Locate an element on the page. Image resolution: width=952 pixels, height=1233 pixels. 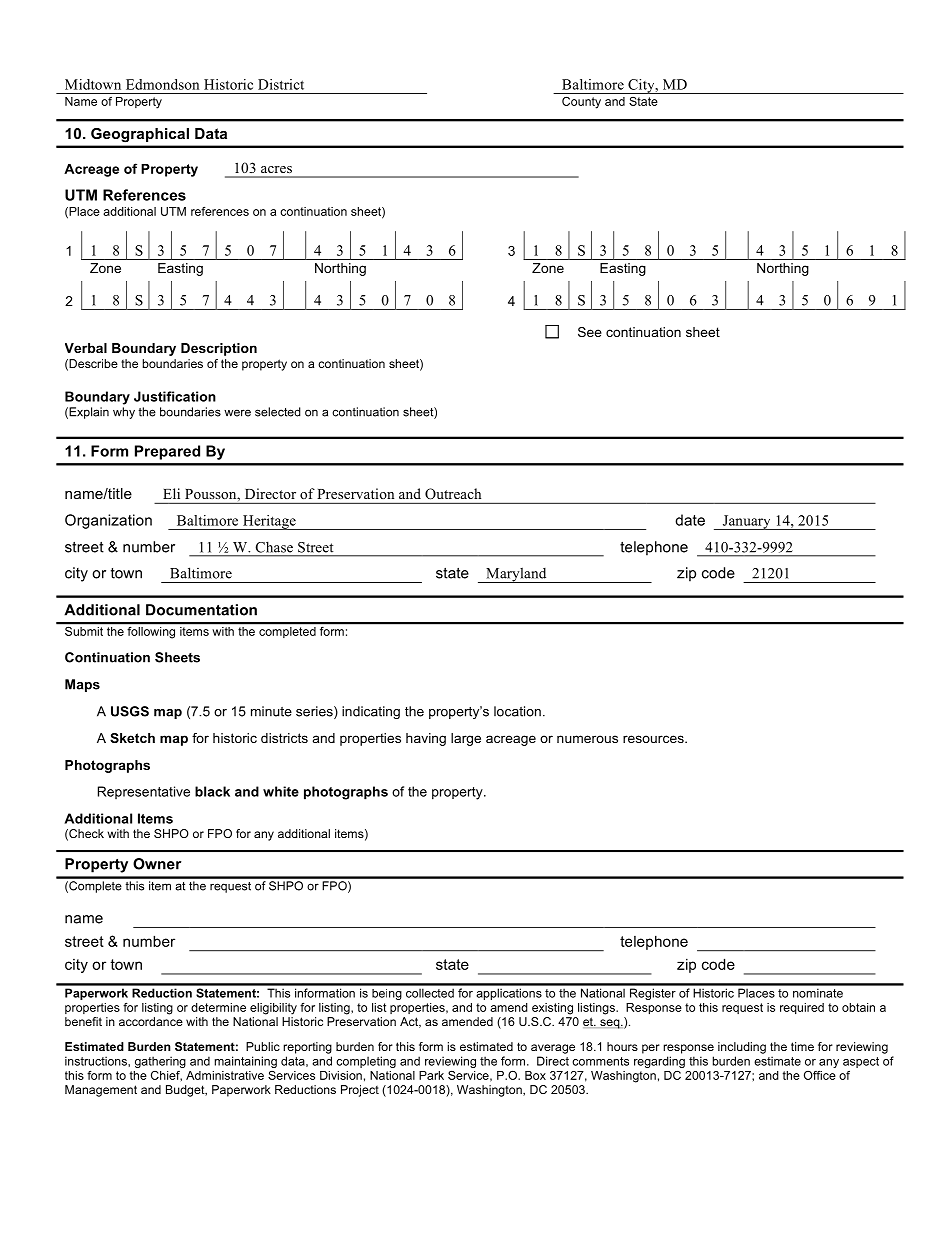
Geographical is located at coordinates (140, 135).
